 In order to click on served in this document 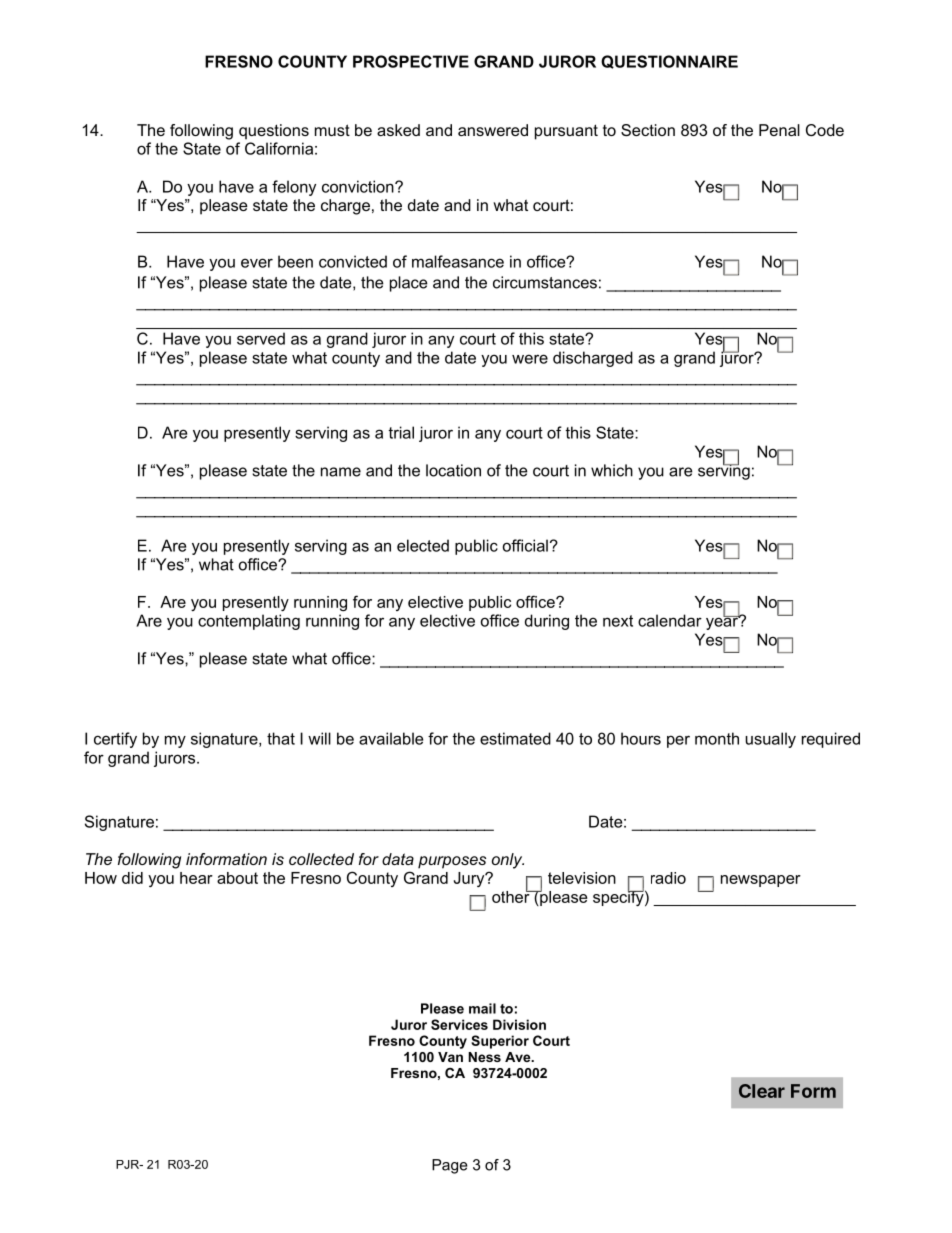, I will do `click(261, 338)`.
